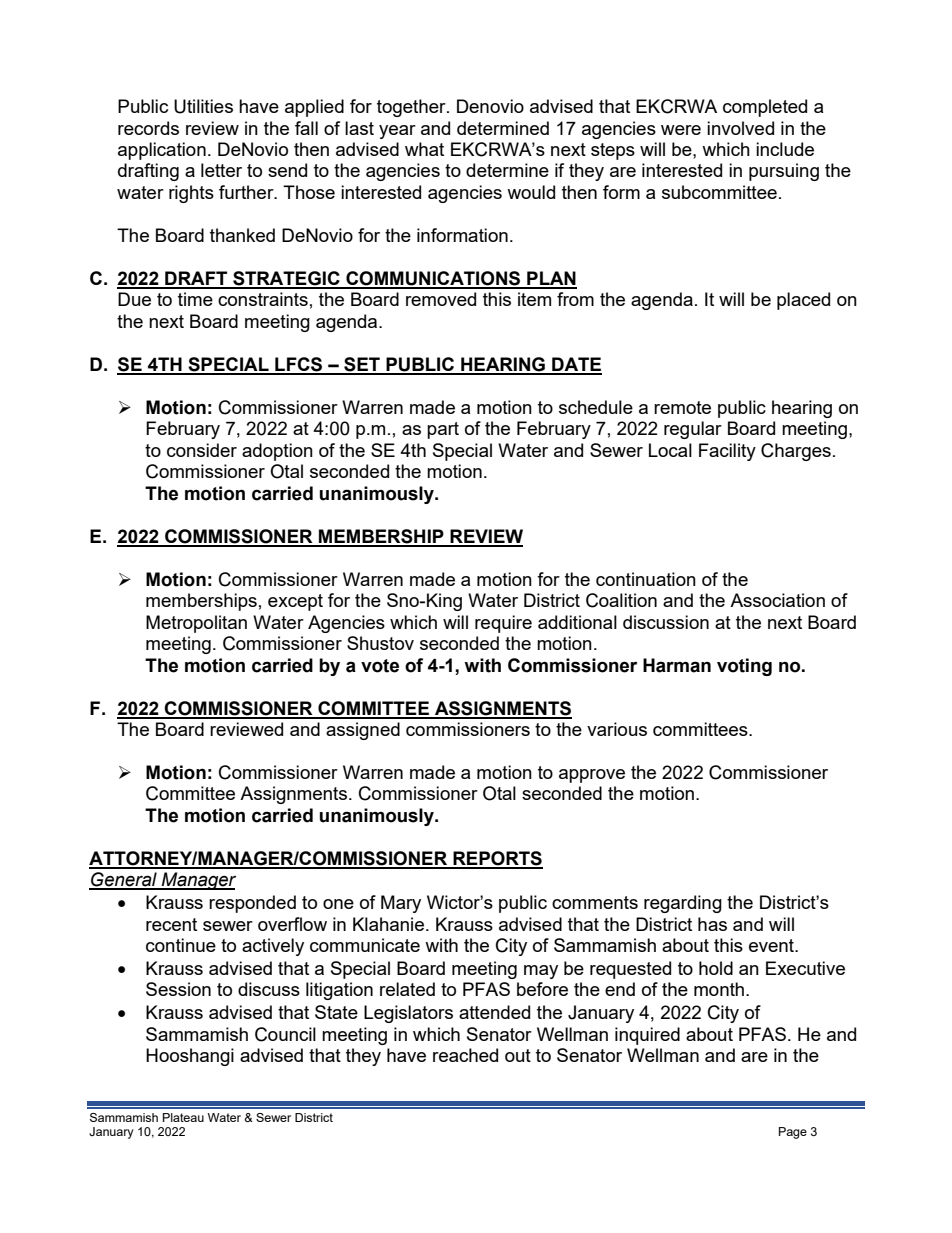  Describe the element at coordinates (744, 667) in the image. I see `voting` at that location.
